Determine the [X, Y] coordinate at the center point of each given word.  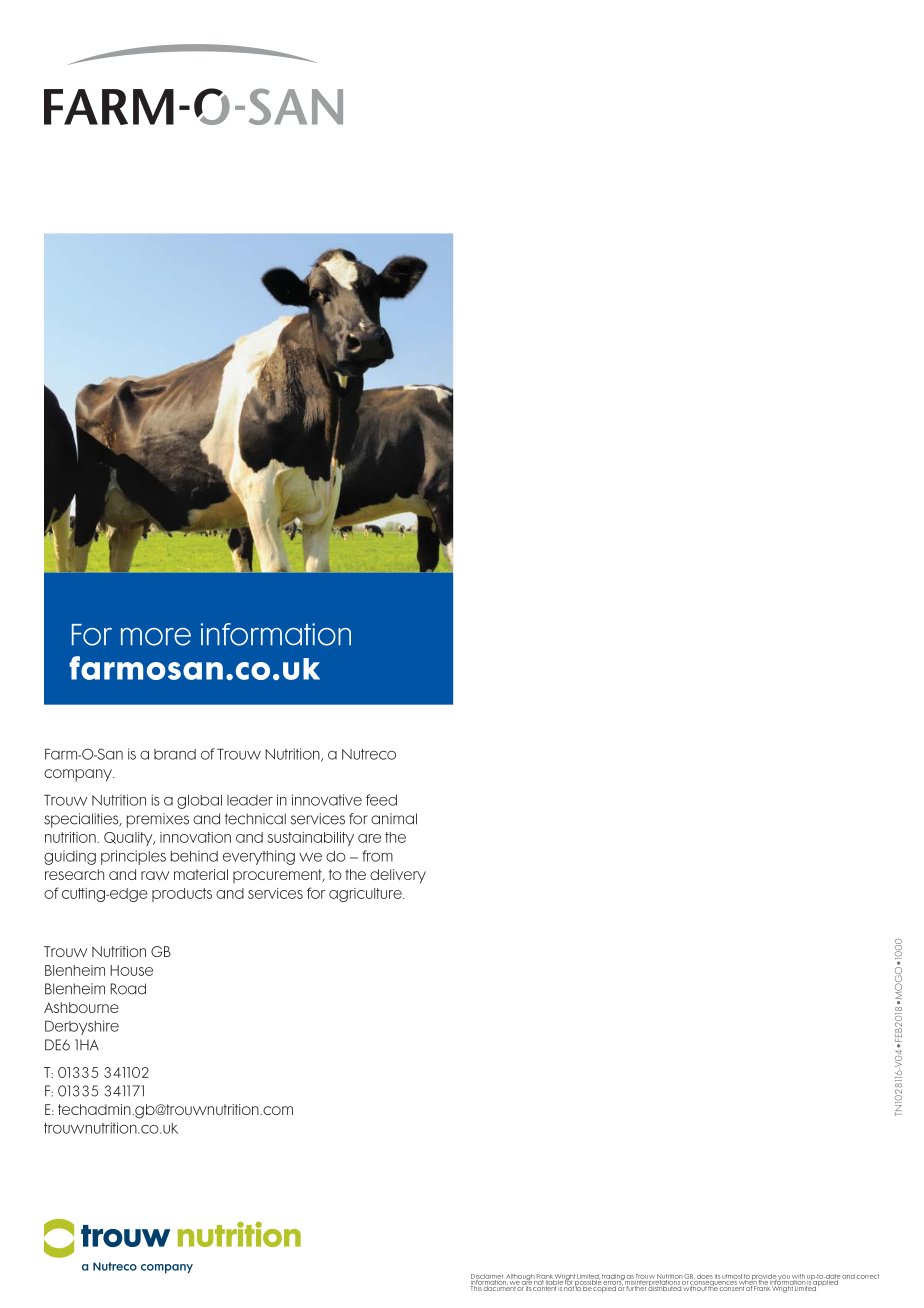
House [131, 970]
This [476, 1287]
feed [381, 800]
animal [394, 819]
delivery [398, 876]
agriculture [366, 895]
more [156, 637]
